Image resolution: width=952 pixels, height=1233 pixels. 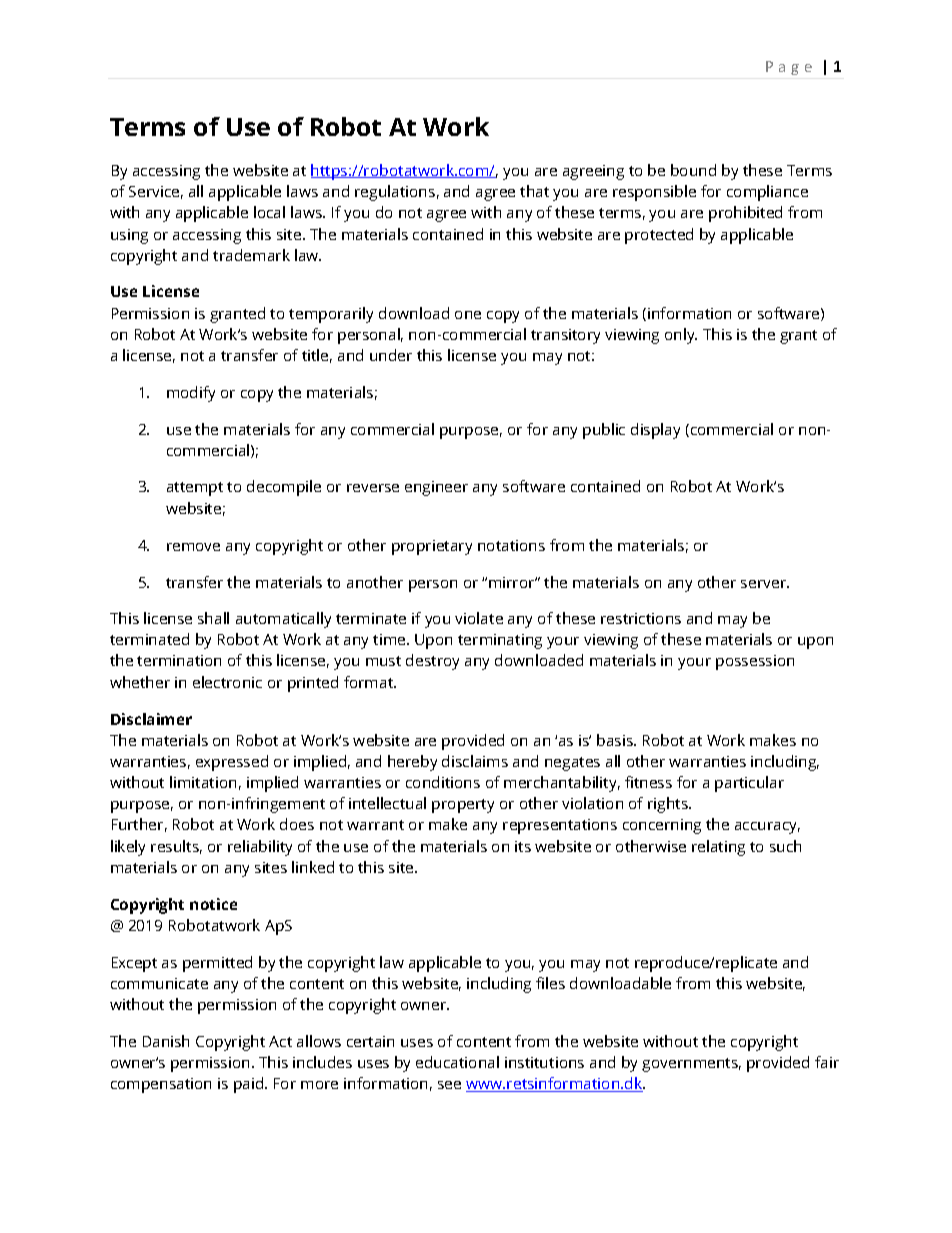 What do you see at coordinates (193, 547) in the document?
I see `remove` at bounding box center [193, 547].
